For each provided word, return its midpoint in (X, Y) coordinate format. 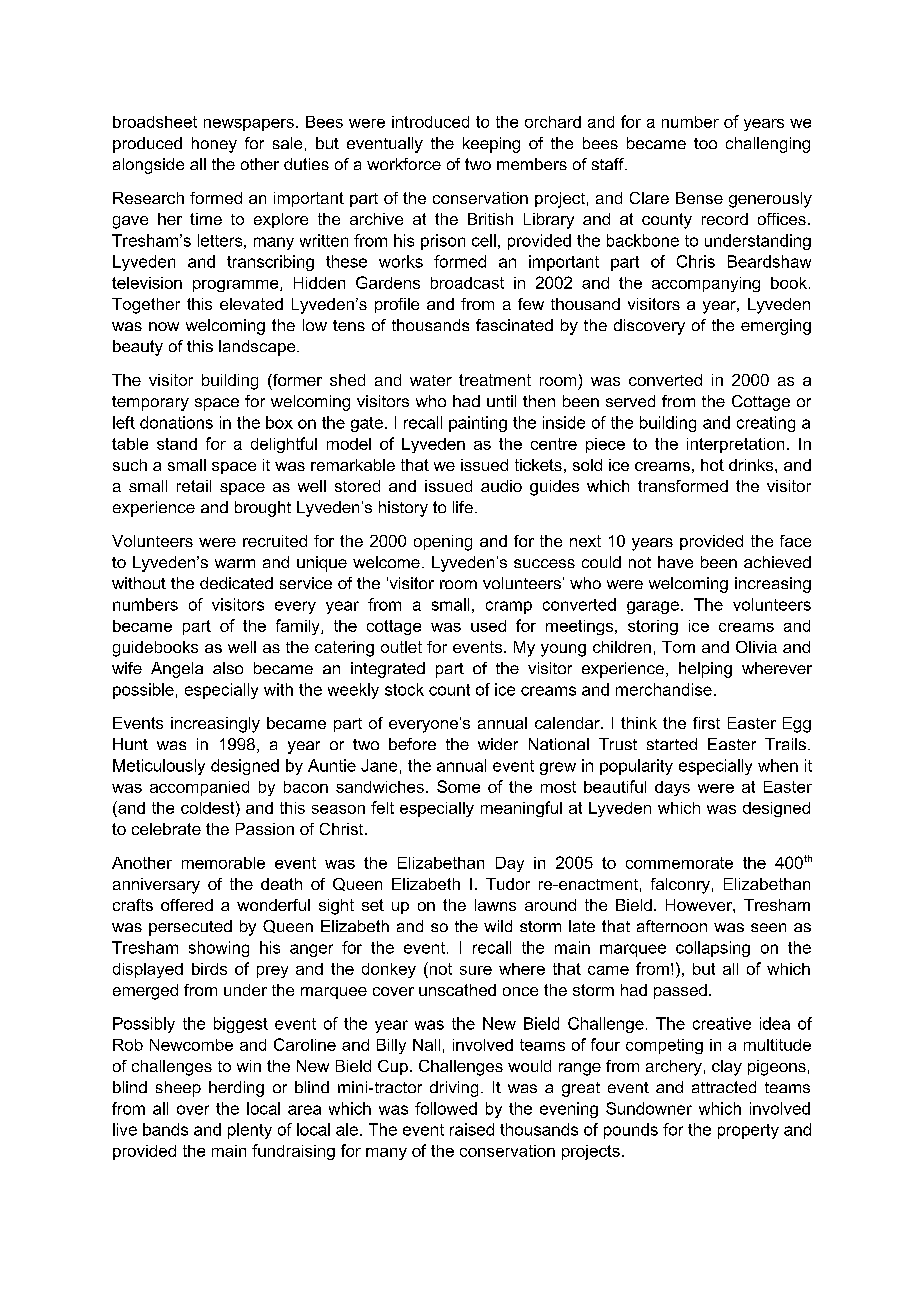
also (228, 668)
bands (165, 1129)
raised (472, 1129)
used (488, 626)
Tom (678, 647)
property (748, 1131)
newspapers (249, 125)
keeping (491, 145)
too (705, 143)
